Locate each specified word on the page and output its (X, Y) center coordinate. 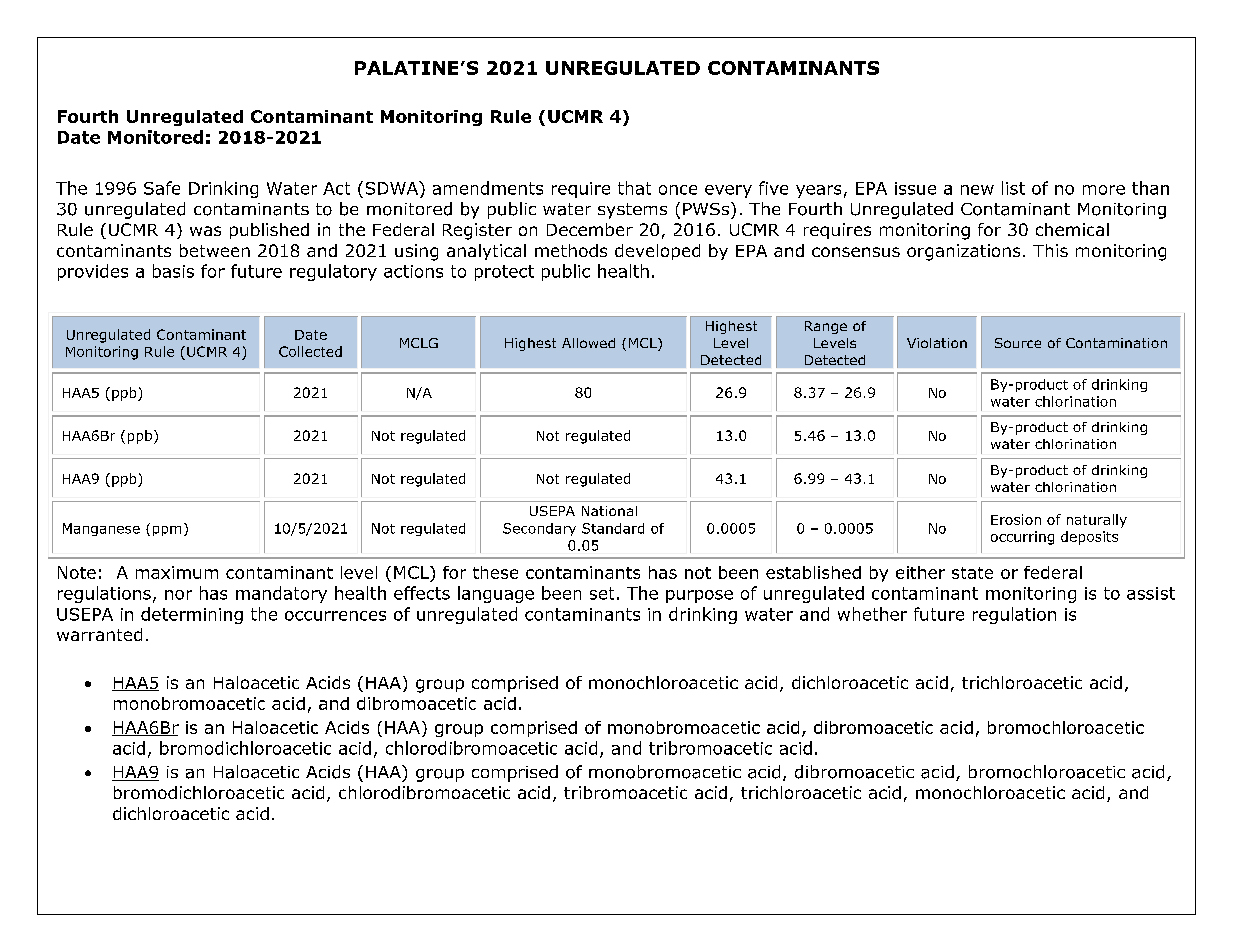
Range (826, 327)
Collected (310, 351)
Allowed (588, 343)
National (609, 511)
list (1013, 188)
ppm (167, 531)
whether (872, 614)
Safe (162, 188)
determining (192, 615)
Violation (937, 343)
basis (173, 271)
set (602, 593)
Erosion (1016, 519)
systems (632, 211)
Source (1018, 343)
